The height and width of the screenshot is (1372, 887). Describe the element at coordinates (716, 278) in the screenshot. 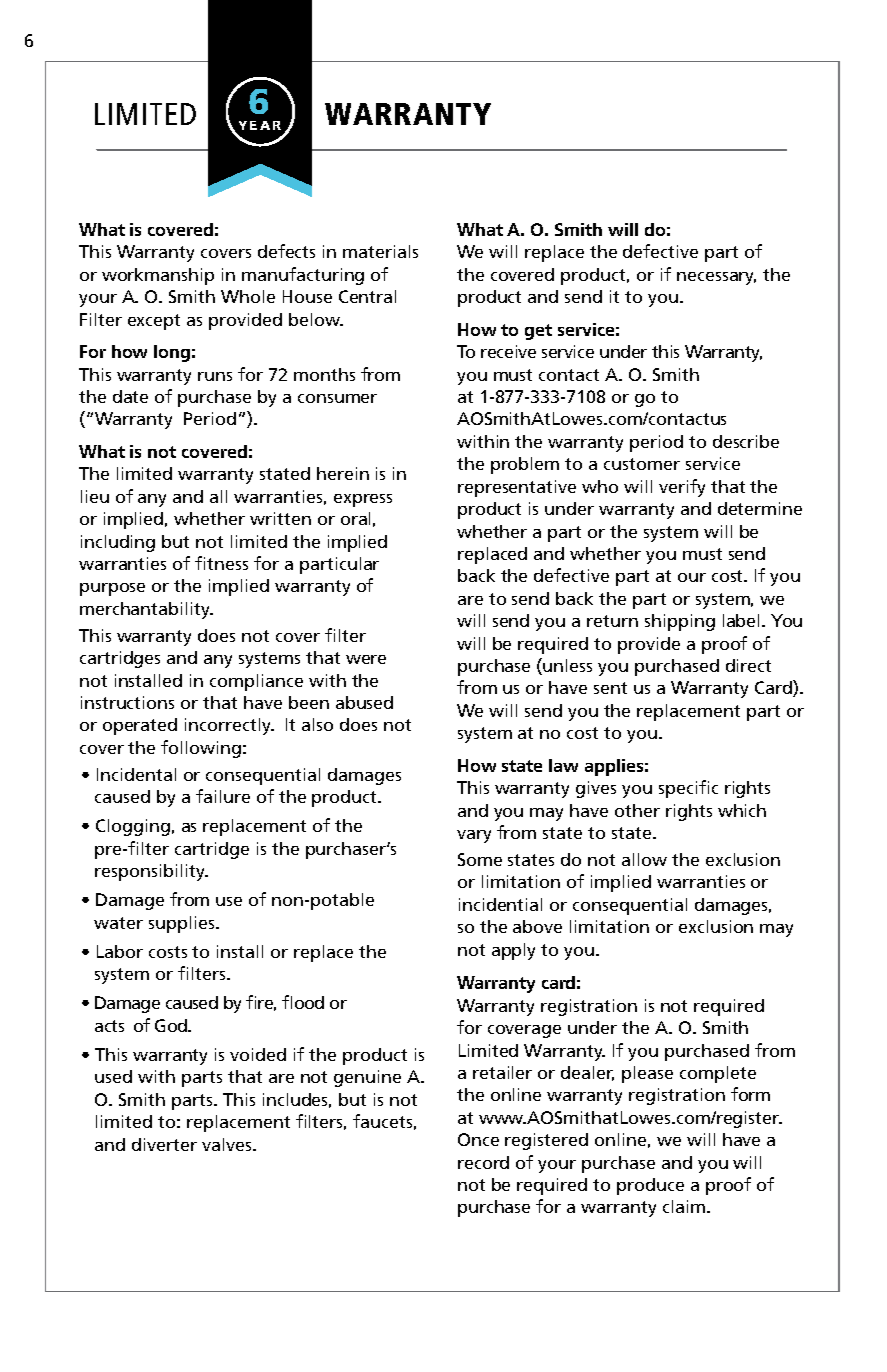

I see `necessary` at that location.
